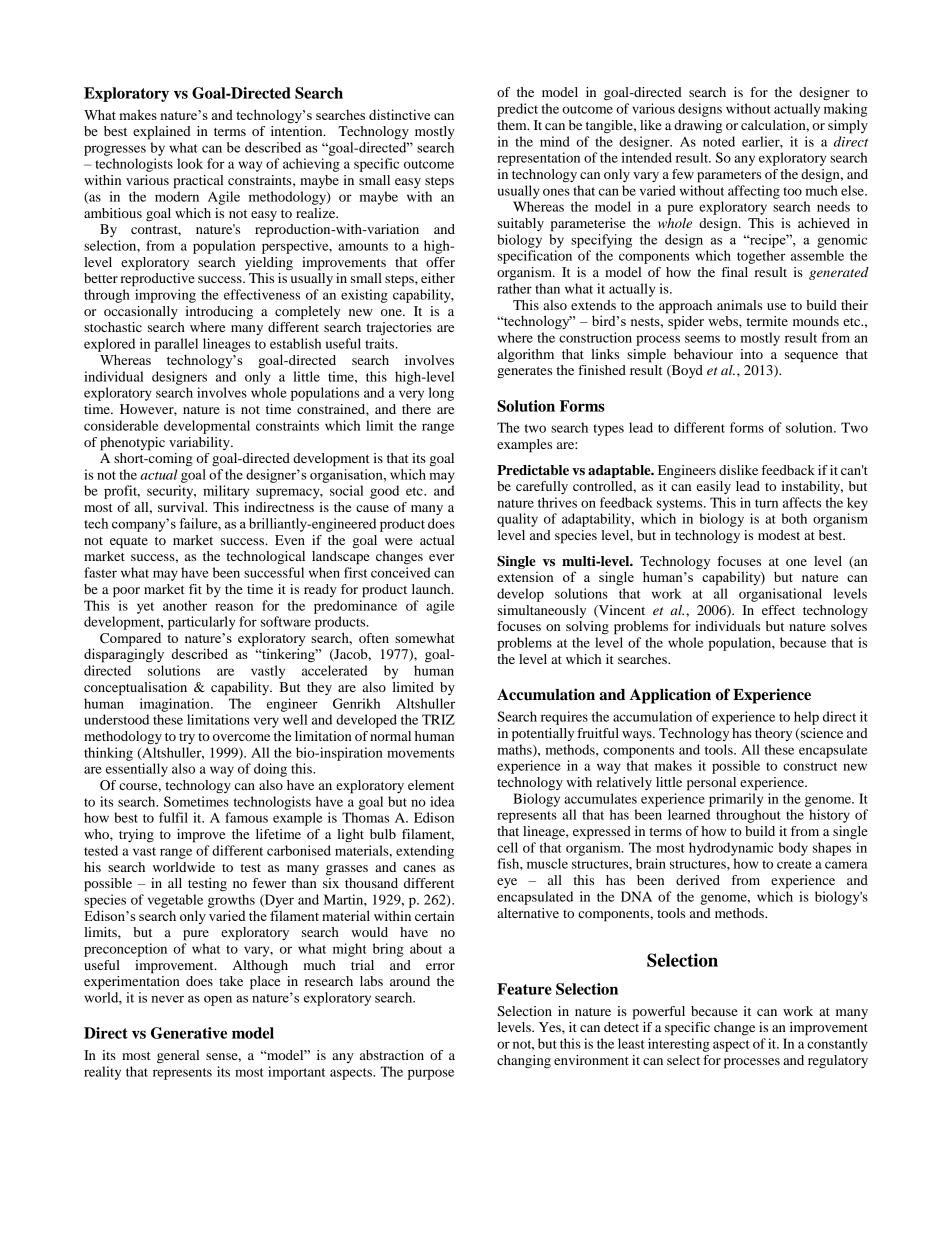 This document has width=952, height=1233. I want to click on modest, so click(779, 535).
